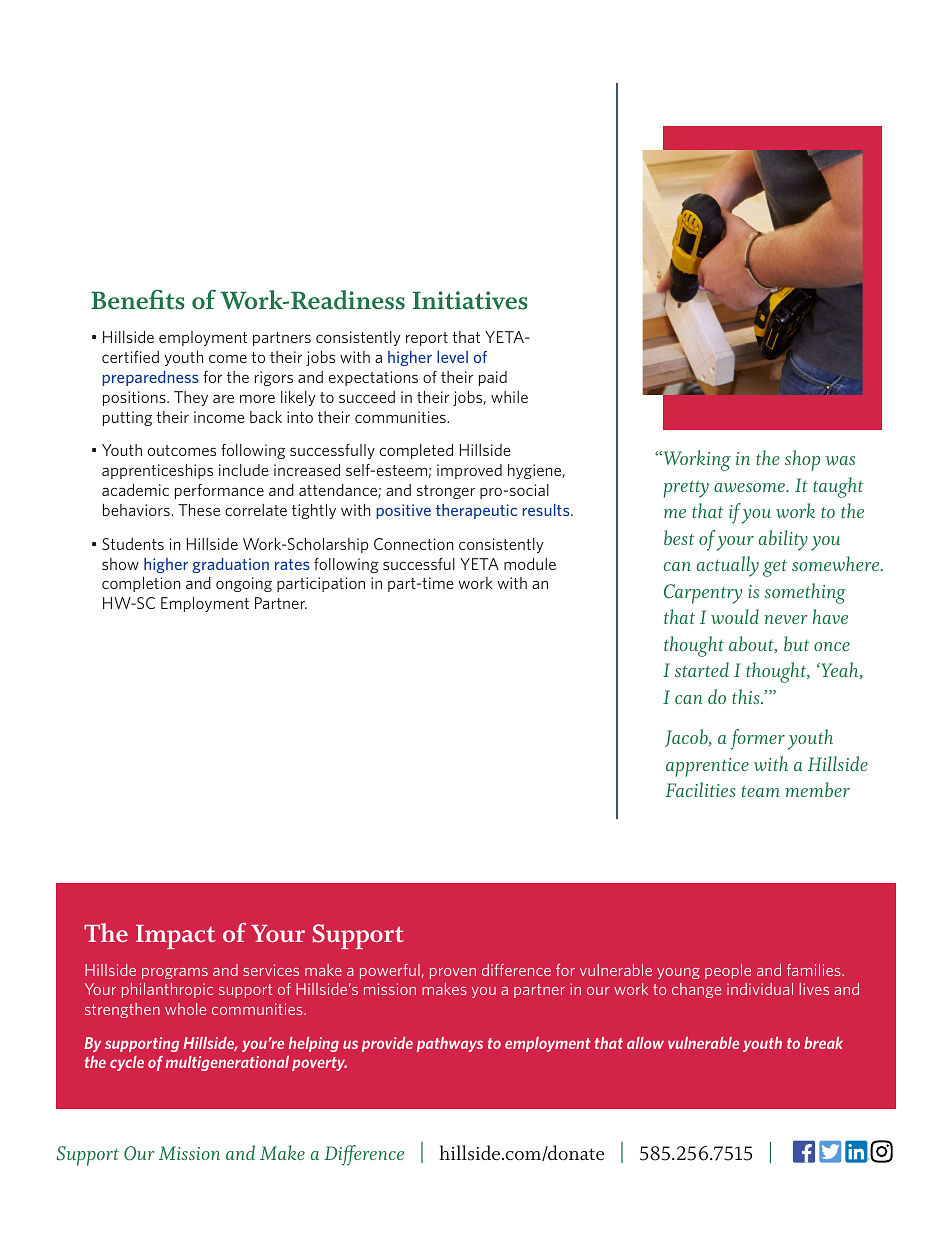 The height and width of the screenshot is (1233, 952). I want to click on Benefits, so click(138, 300).
